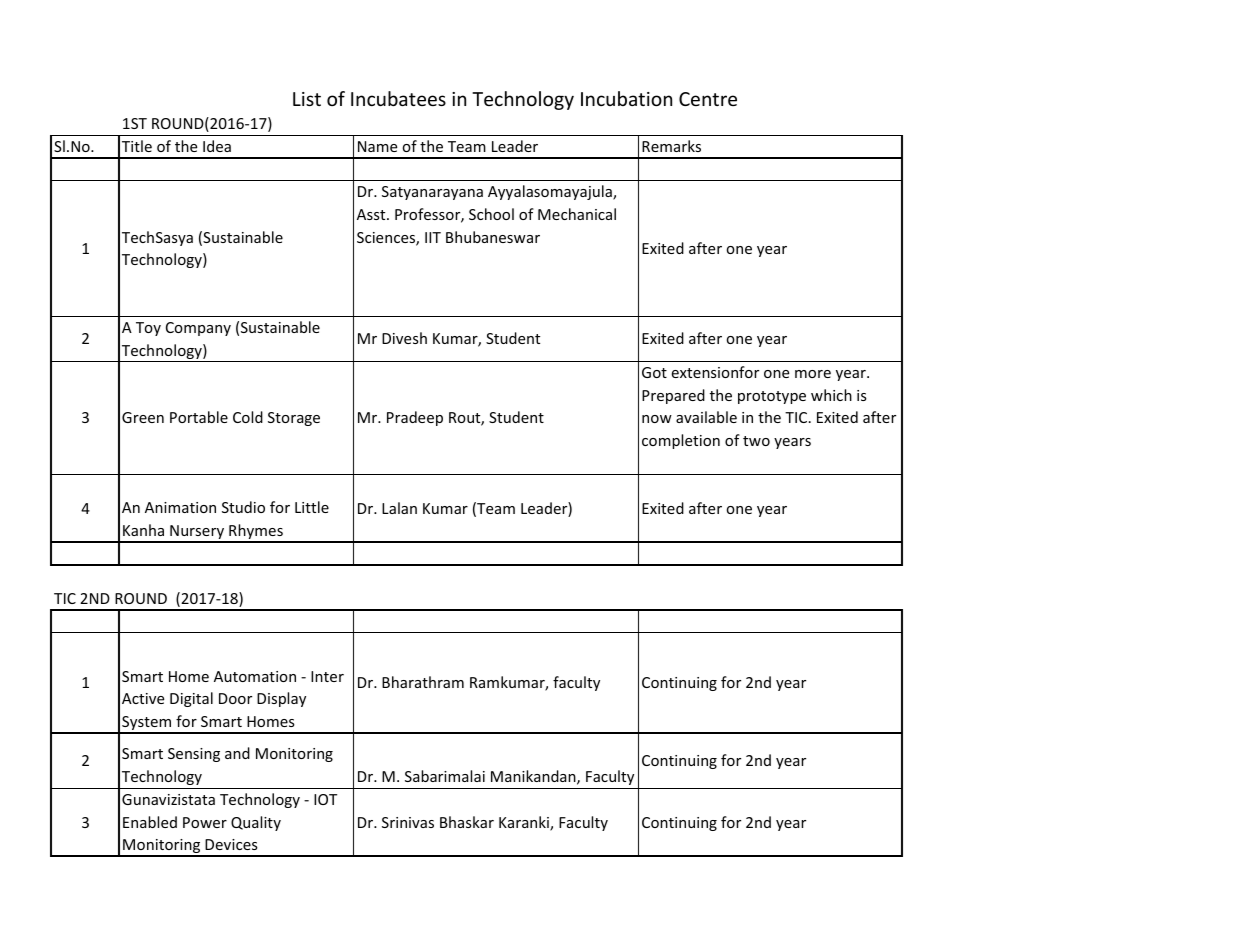  Describe the element at coordinates (708, 99) in the page. I see `Centre` at that location.
